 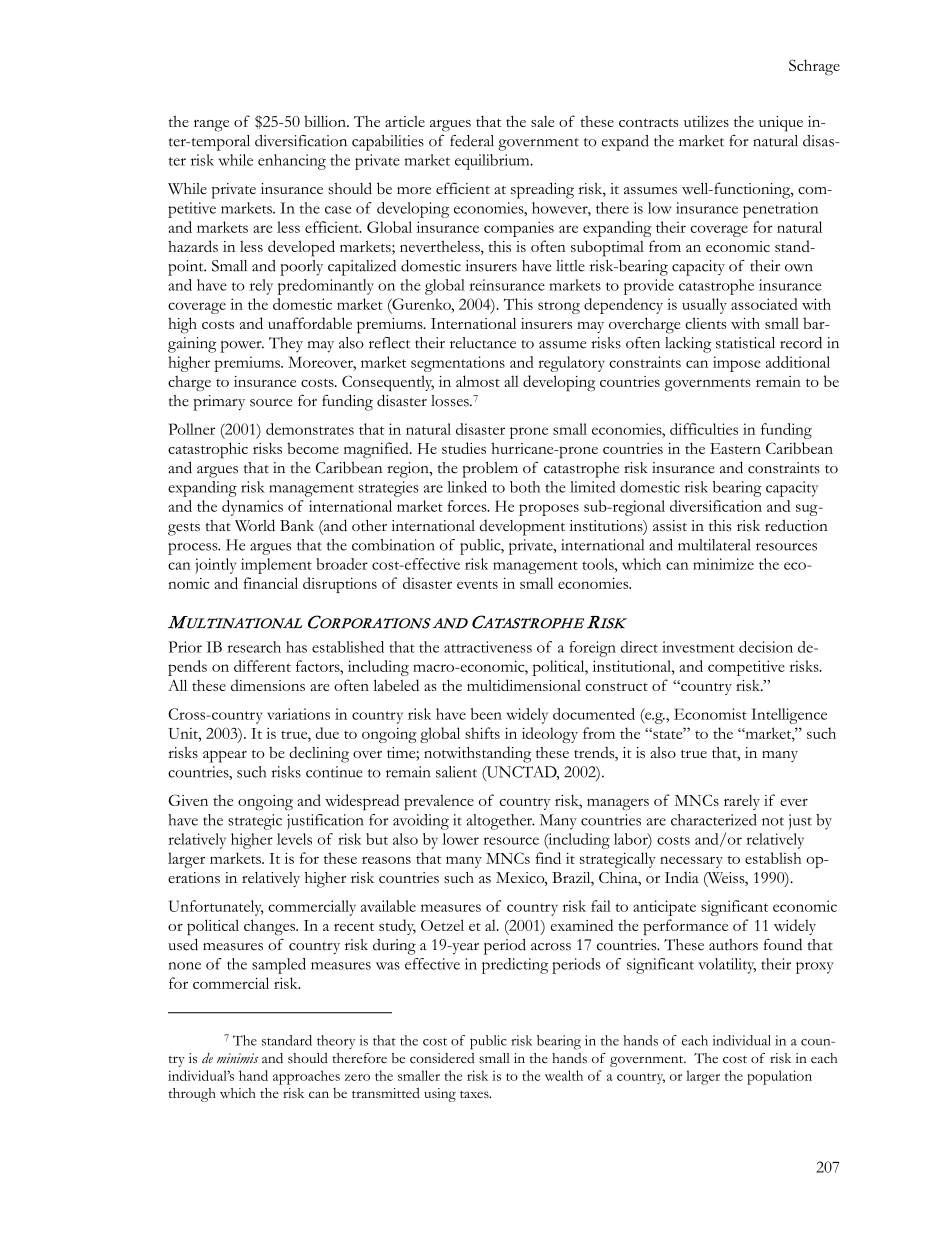 I want to click on utilizes, so click(x=706, y=121).
